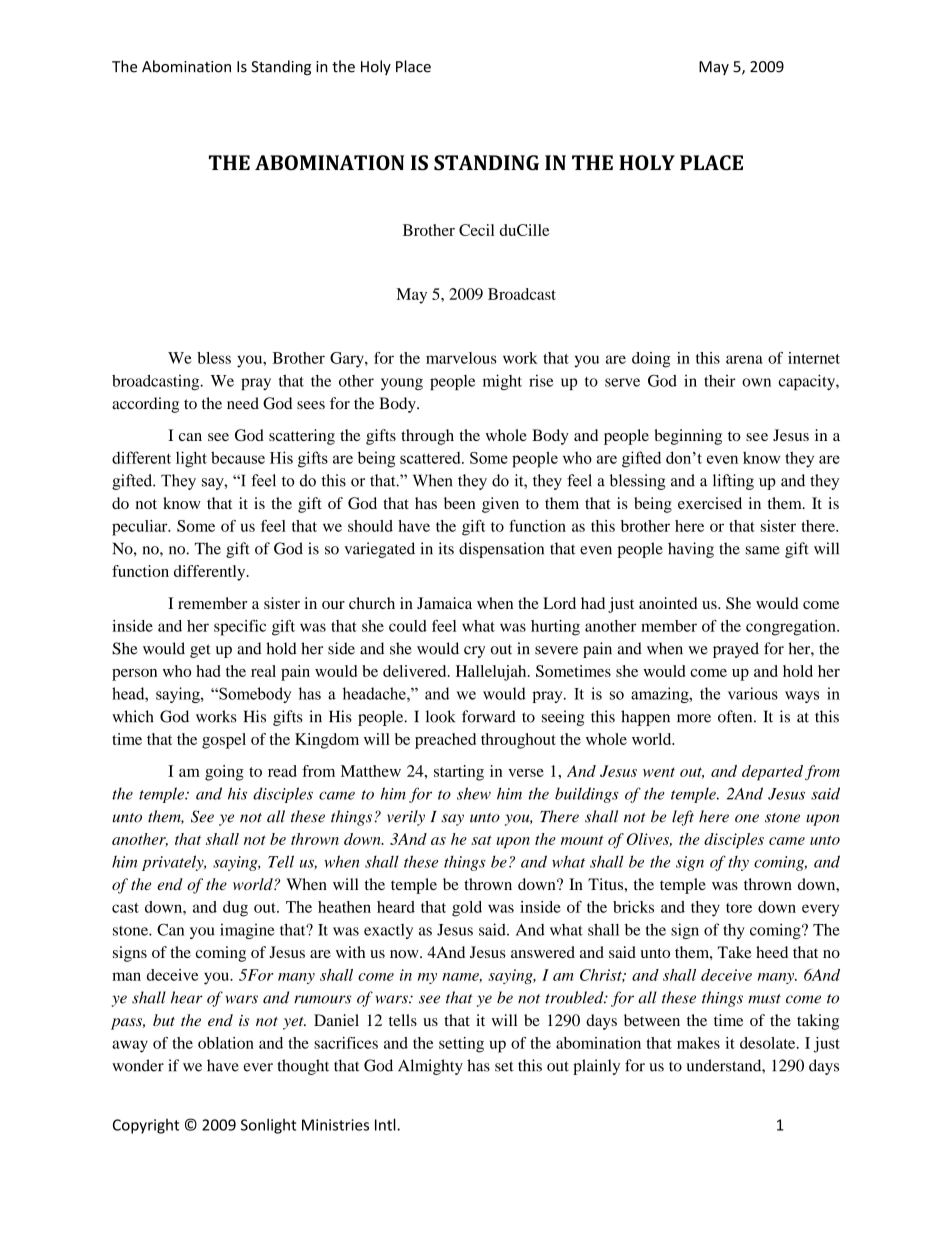  I want to click on Gary, so click(348, 360).
